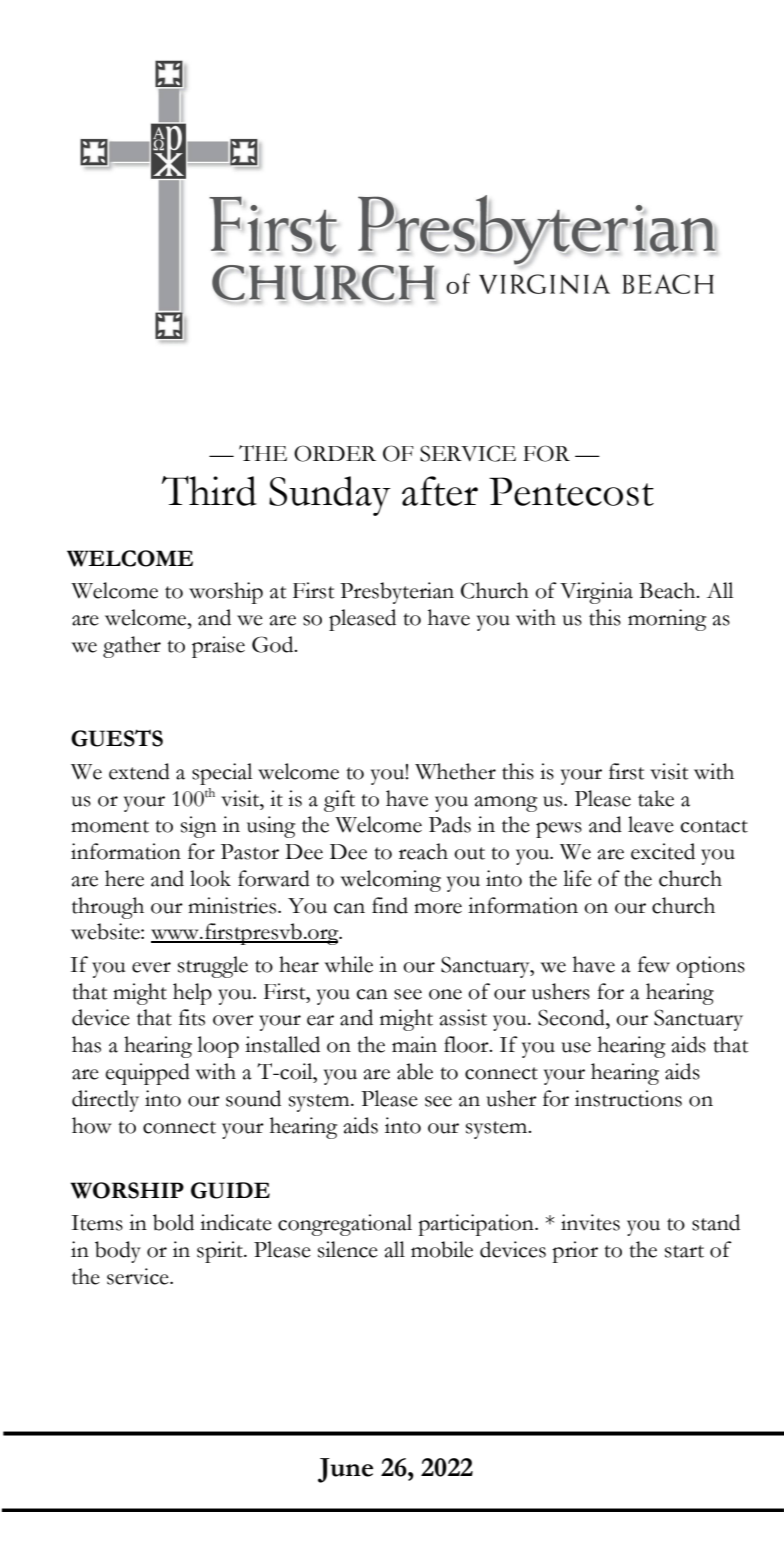  I want to click on Pentecost, so click(571, 491).
